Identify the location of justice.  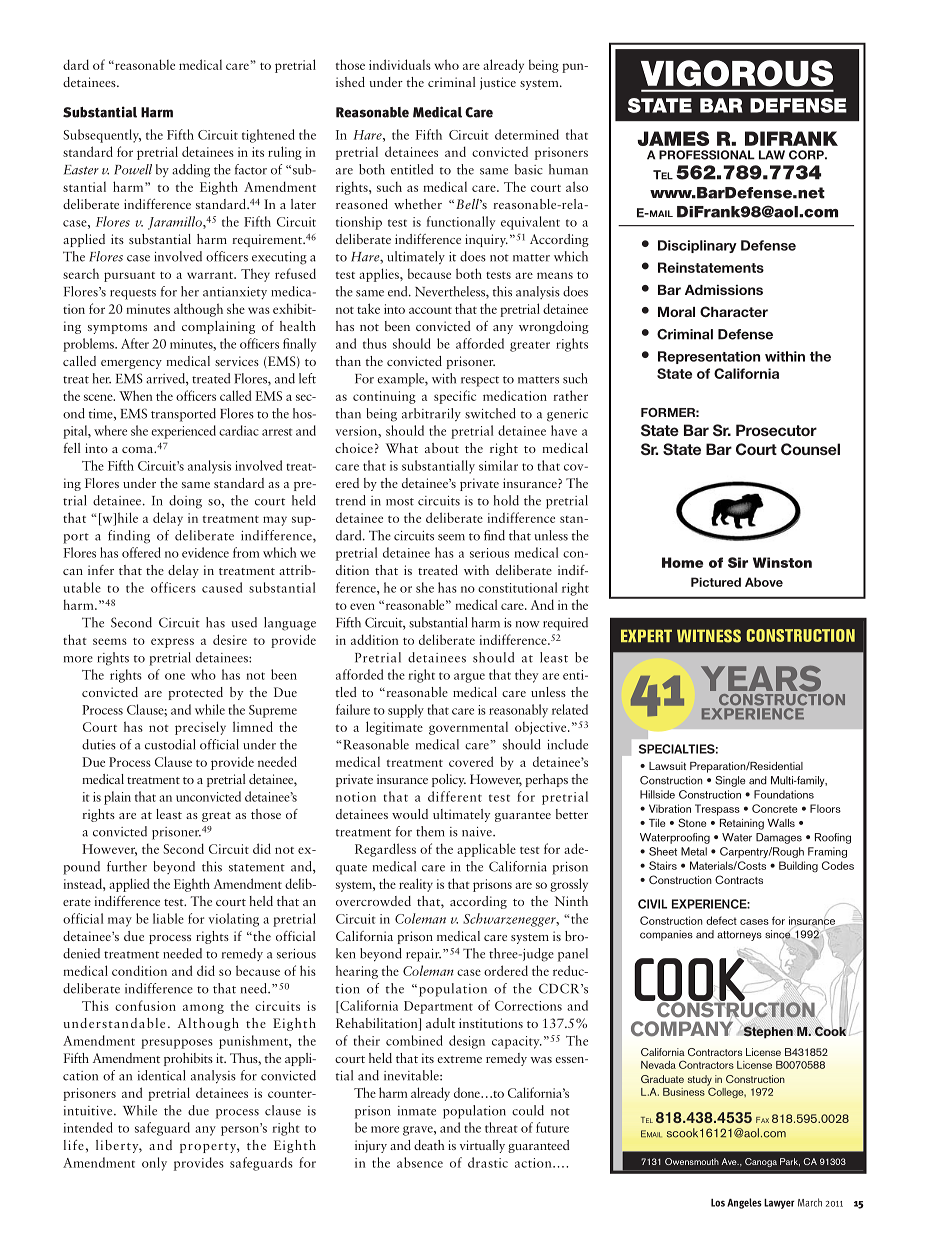
(498, 83).
